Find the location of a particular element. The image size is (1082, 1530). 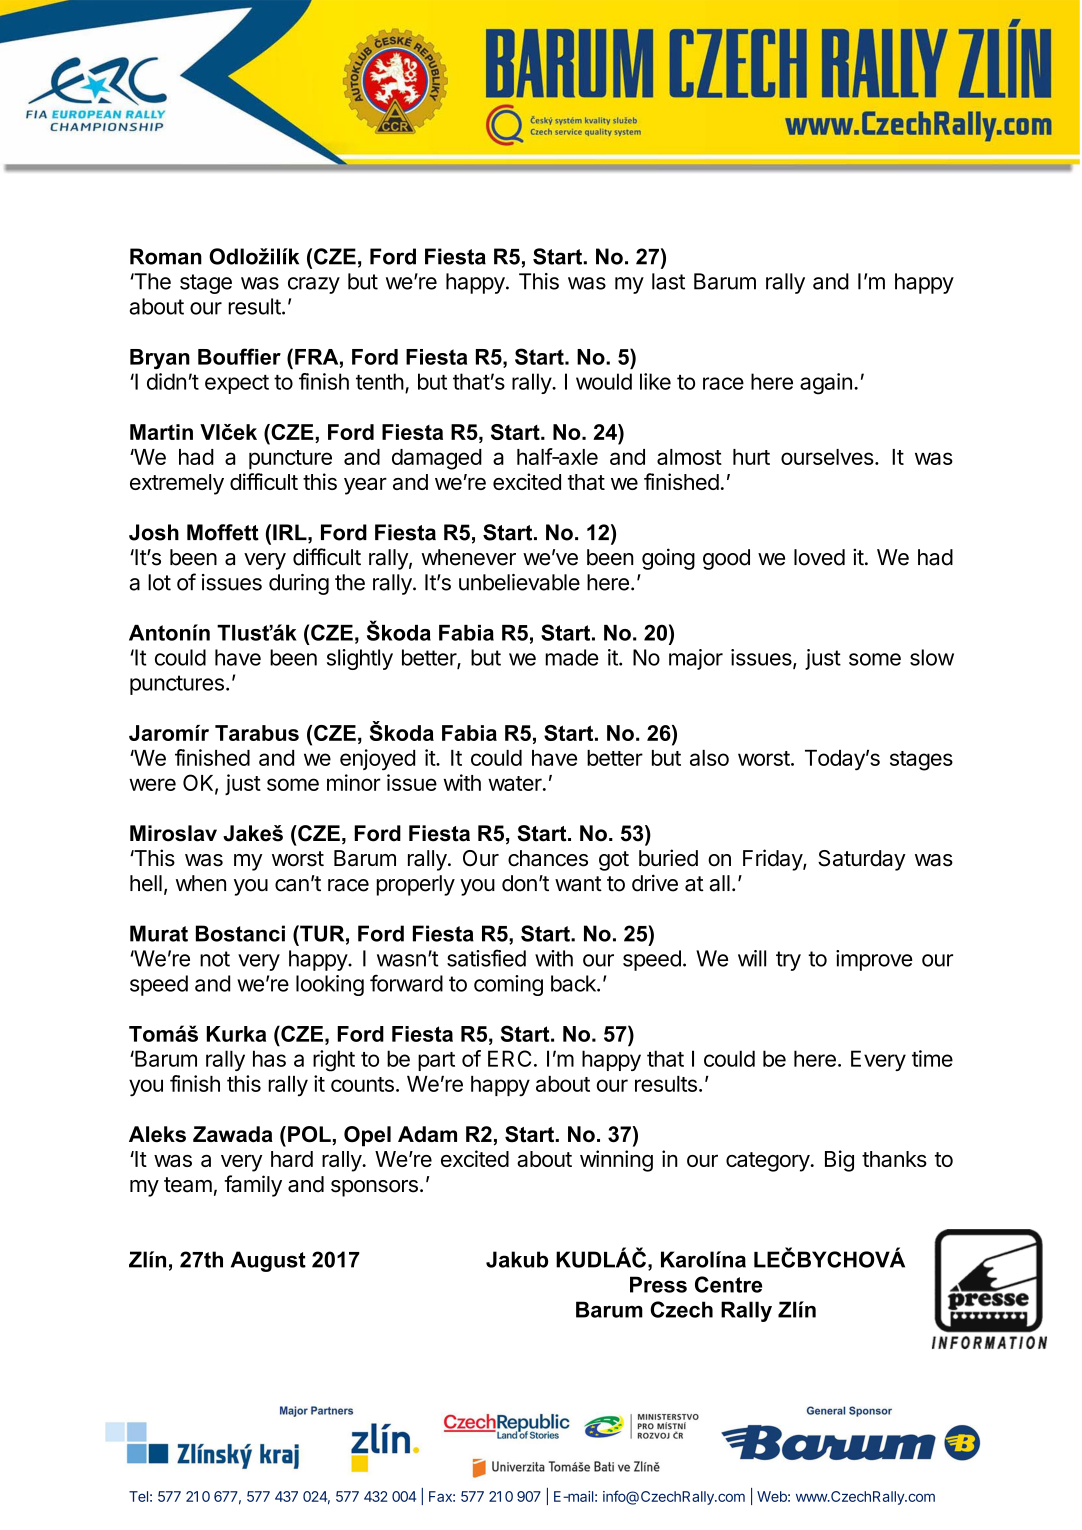

Miroslav is located at coordinates (173, 833).
